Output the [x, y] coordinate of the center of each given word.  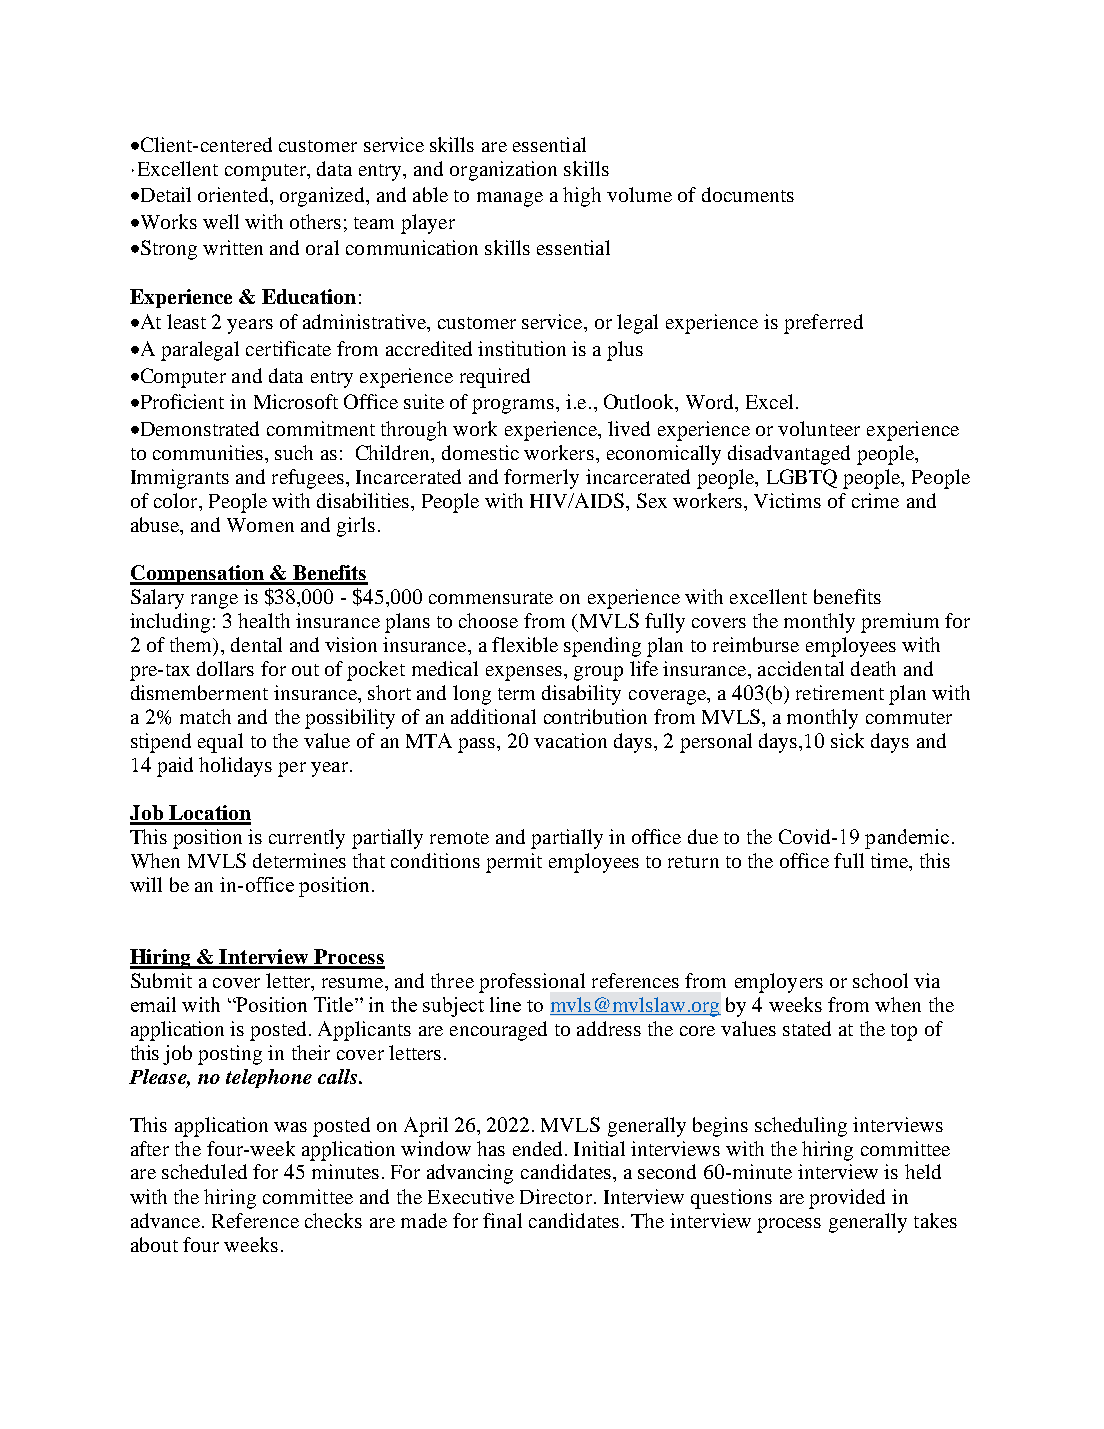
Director [556, 1196]
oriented [234, 194]
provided [847, 1199]
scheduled [204, 1171]
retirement [840, 692]
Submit [161, 980]
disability [581, 695]
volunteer [819, 428]
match [205, 716]
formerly [541, 479]
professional [532, 983]
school [880, 980]
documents [748, 194]
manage [510, 199]
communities [208, 452]
